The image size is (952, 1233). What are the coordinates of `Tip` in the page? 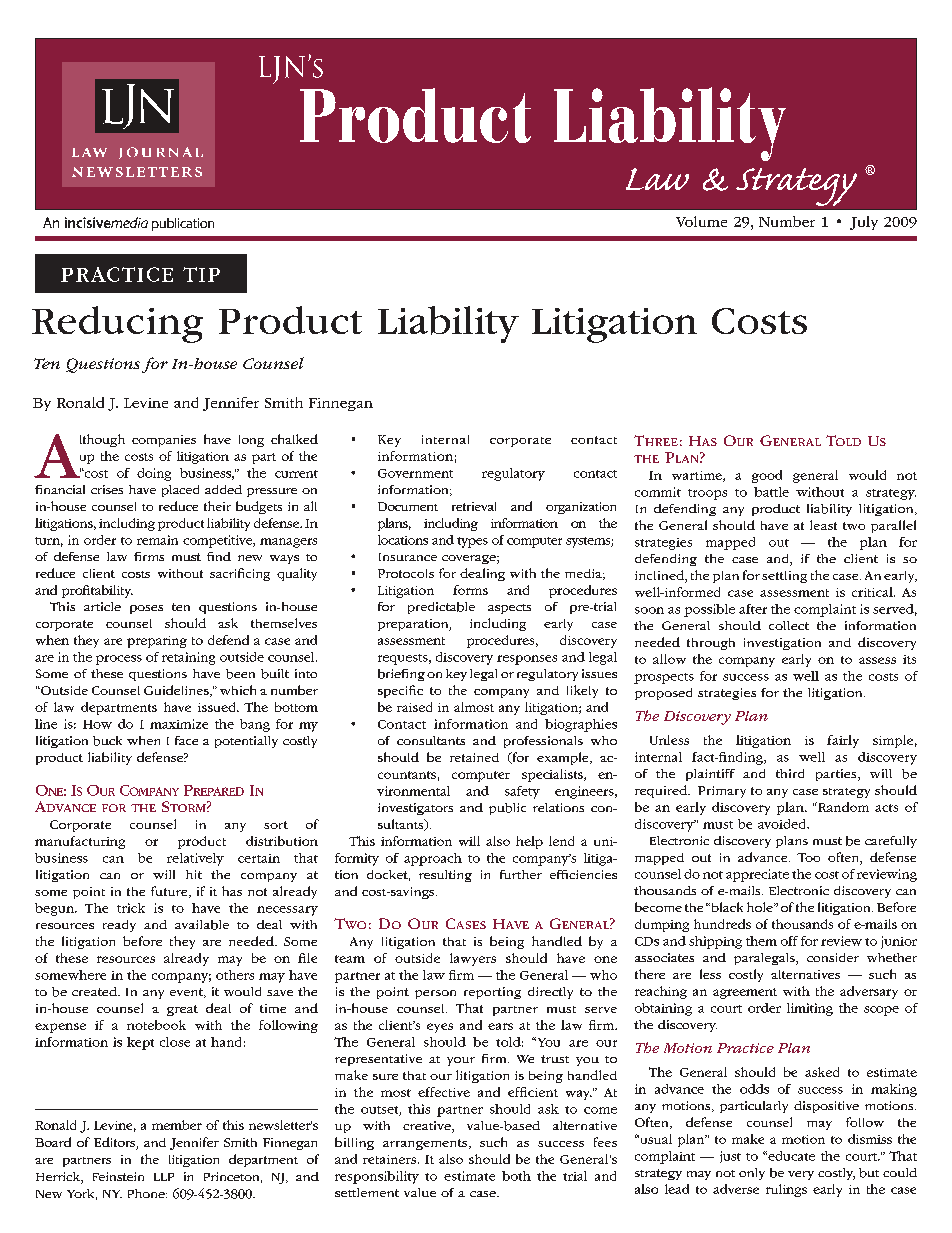 It's located at (201, 274).
